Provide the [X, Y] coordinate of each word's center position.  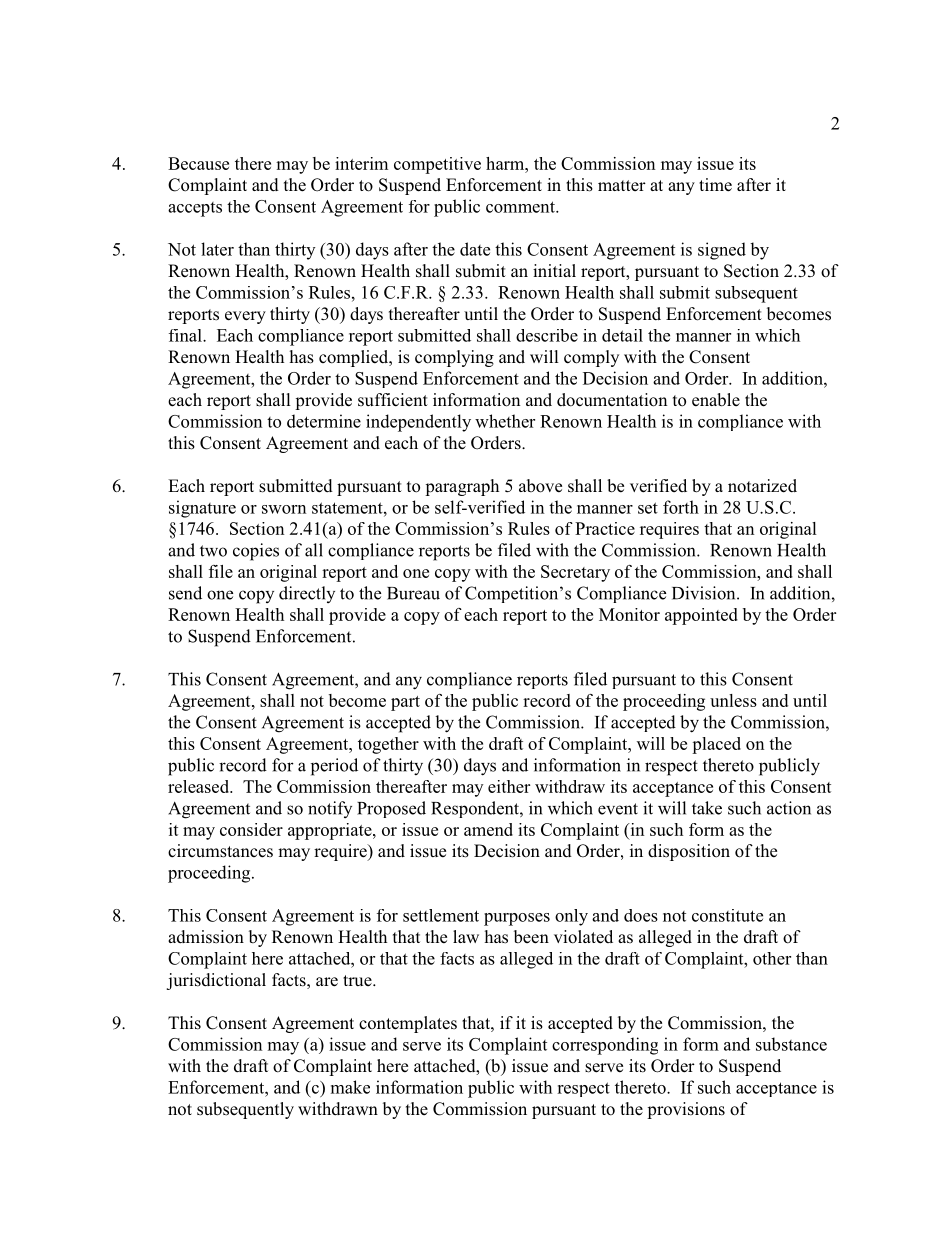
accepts [195, 209]
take [707, 808]
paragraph [462, 487]
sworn [284, 509]
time [715, 185]
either [509, 786]
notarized [762, 486]
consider [251, 829]
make [350, 1087]
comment [521, 207]
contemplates [408, 1024]
